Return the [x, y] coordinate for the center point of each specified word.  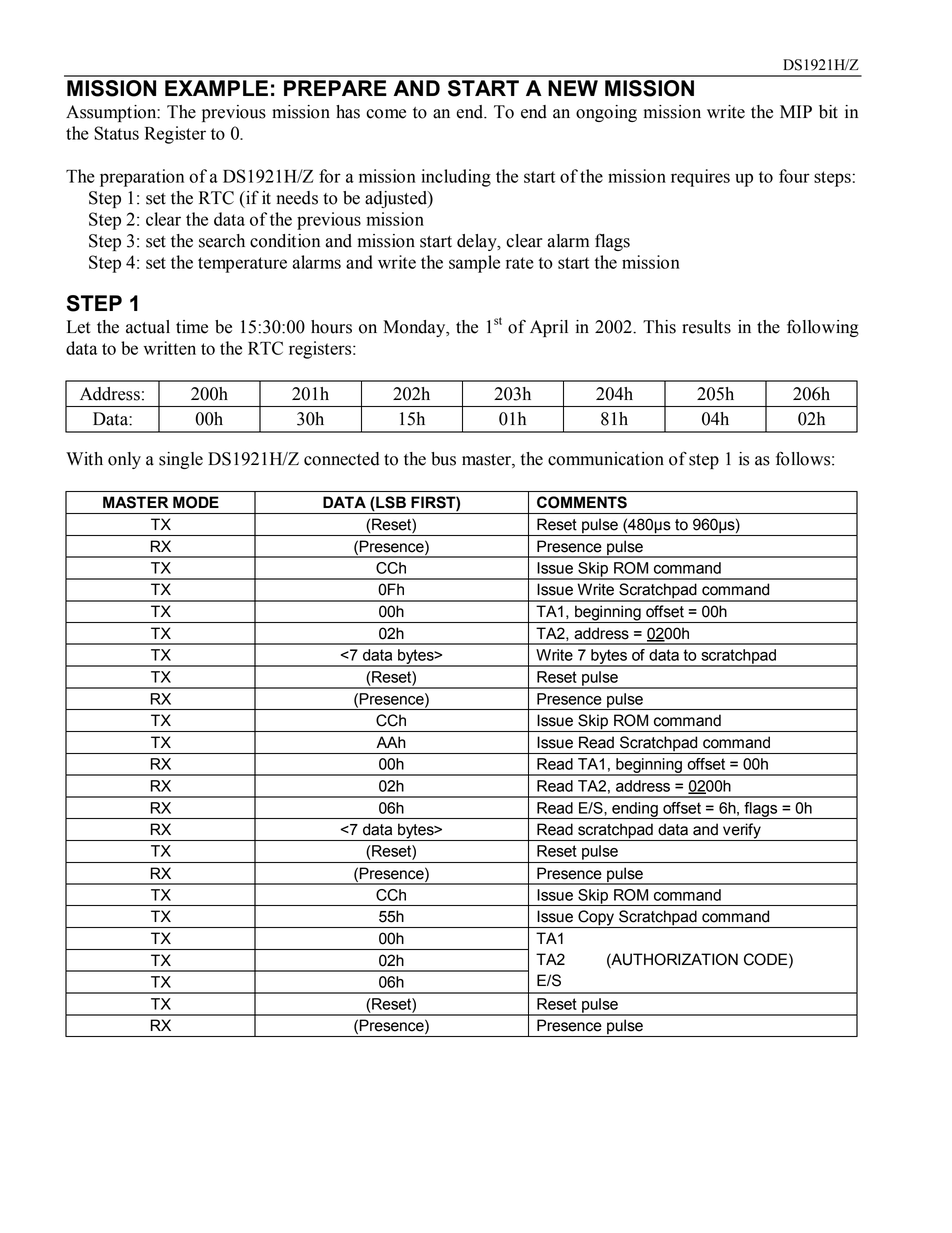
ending [635, 810]
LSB [390, 502]
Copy [596, 919]
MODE [196, 502]
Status [116, 133]
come [386, 114]
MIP [796, 111]
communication [606, 459]
